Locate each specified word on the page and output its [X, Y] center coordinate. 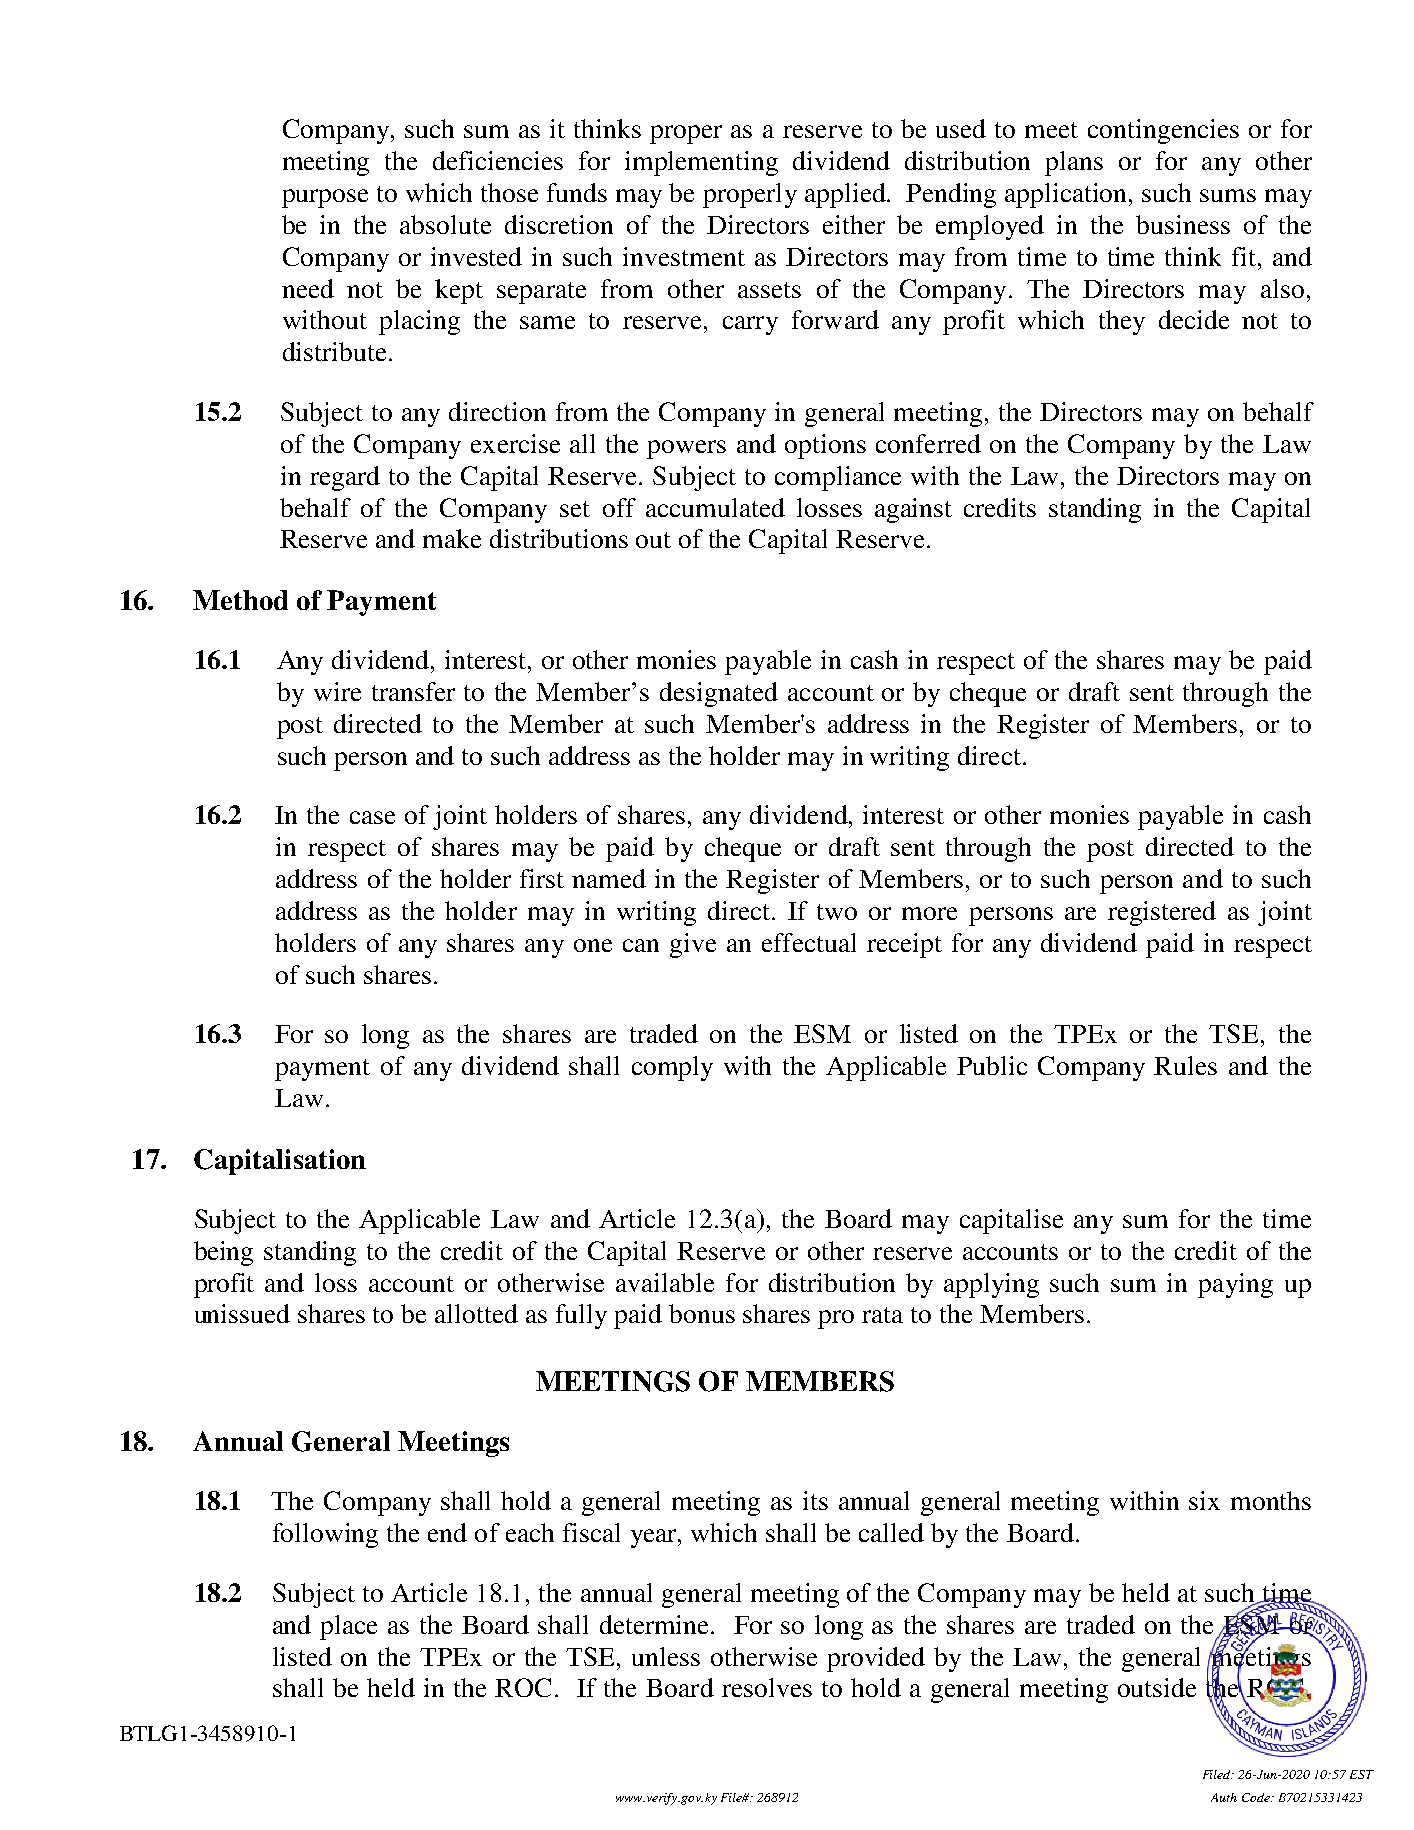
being [223, 1253]
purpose [325, 198]
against [913, 510]
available [665, 1282]
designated [719, 694]
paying [1235, 1285]
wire [337, 691]
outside [1157, 1687]
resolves [767, 1687]
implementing [701, 163]
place [348, 1627]
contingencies [1163, 131]
